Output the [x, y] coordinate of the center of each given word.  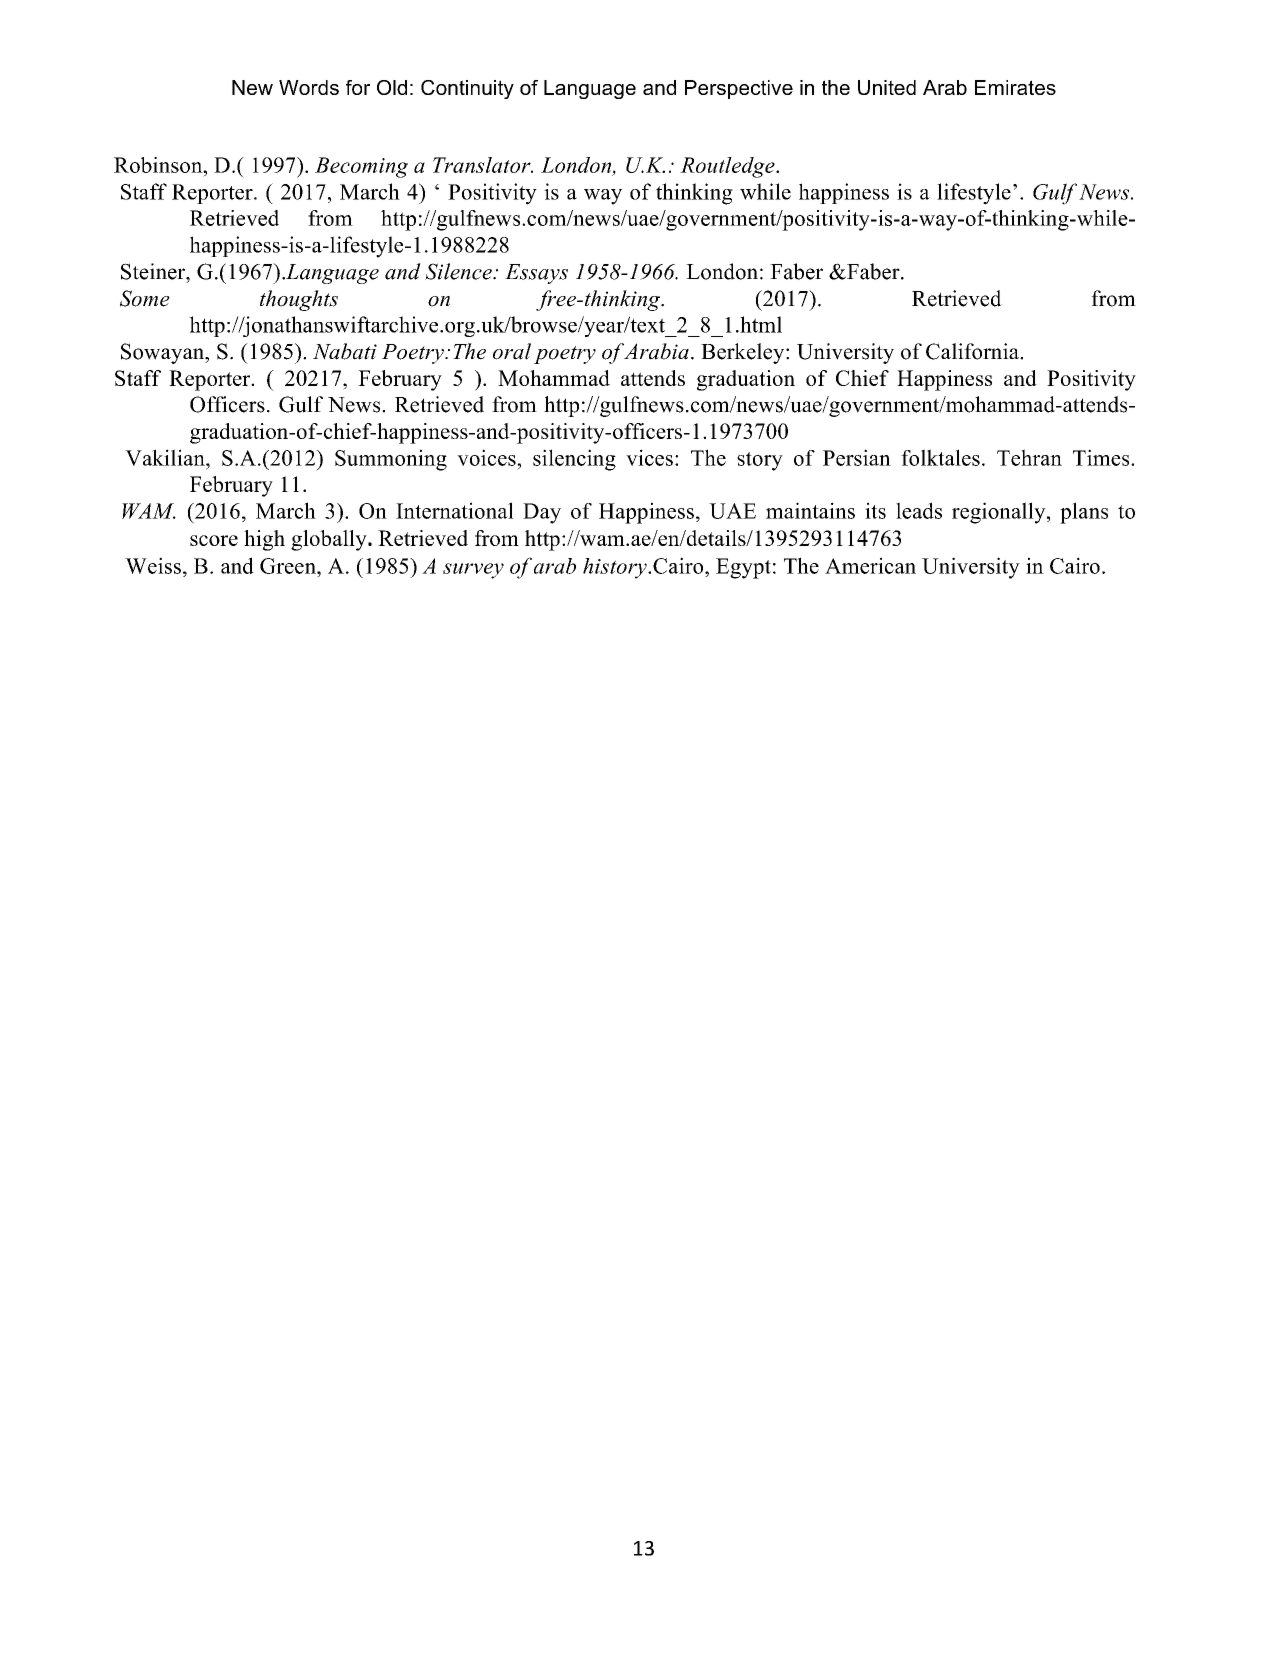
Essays [536, 274]
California [973, 351]
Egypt [743, 568]
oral [512, 351]
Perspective [739, 89]
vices [649, 457]
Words [309, 87]
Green [289, 566]
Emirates [1015, 87]
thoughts [299, 300]
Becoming [361, 167]
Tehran [1029, 457]
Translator [483, 165]
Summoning [391, 460]
